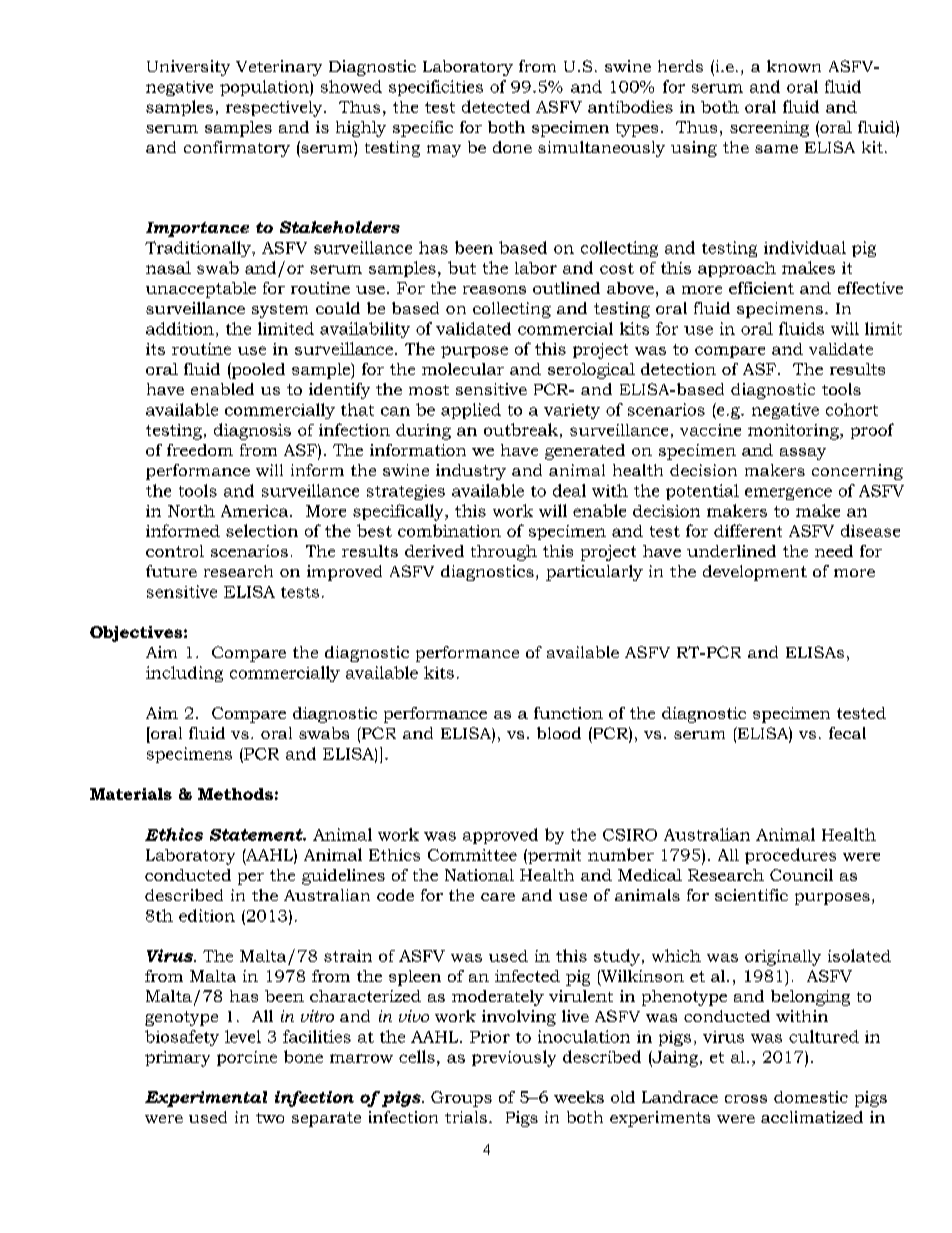 The width and height of the screenshot is (952, 1233). What do you see at coordinates (235, 794) in the screenshot?
I see `Methods` at bounding box center [235, 794].
